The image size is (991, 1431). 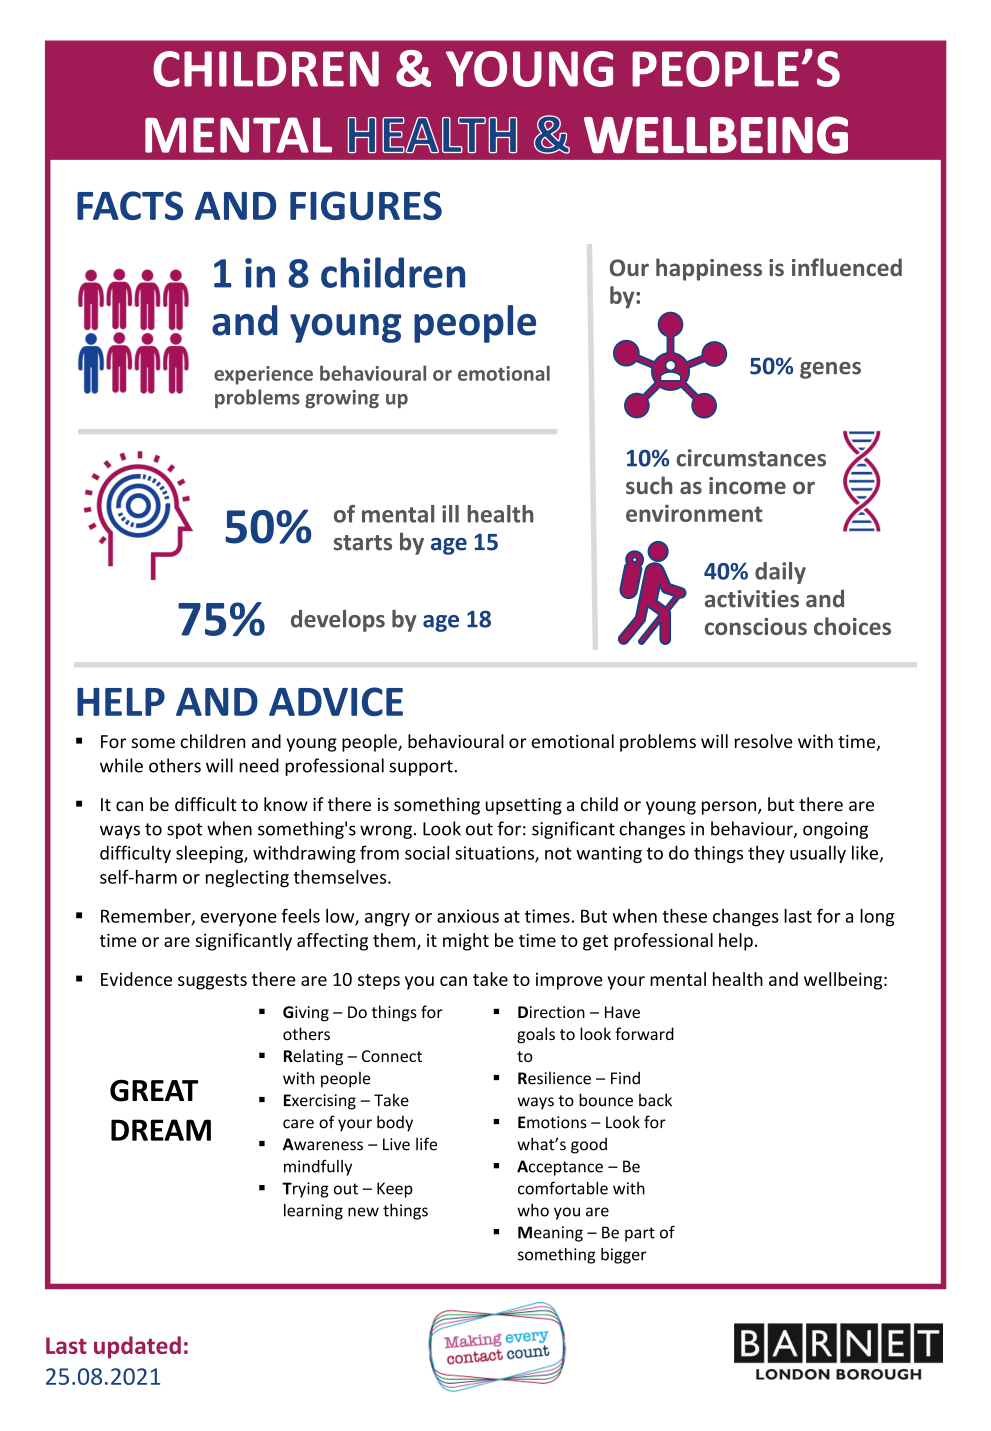 I want to click on influenced, so click(x=847, y=267).
